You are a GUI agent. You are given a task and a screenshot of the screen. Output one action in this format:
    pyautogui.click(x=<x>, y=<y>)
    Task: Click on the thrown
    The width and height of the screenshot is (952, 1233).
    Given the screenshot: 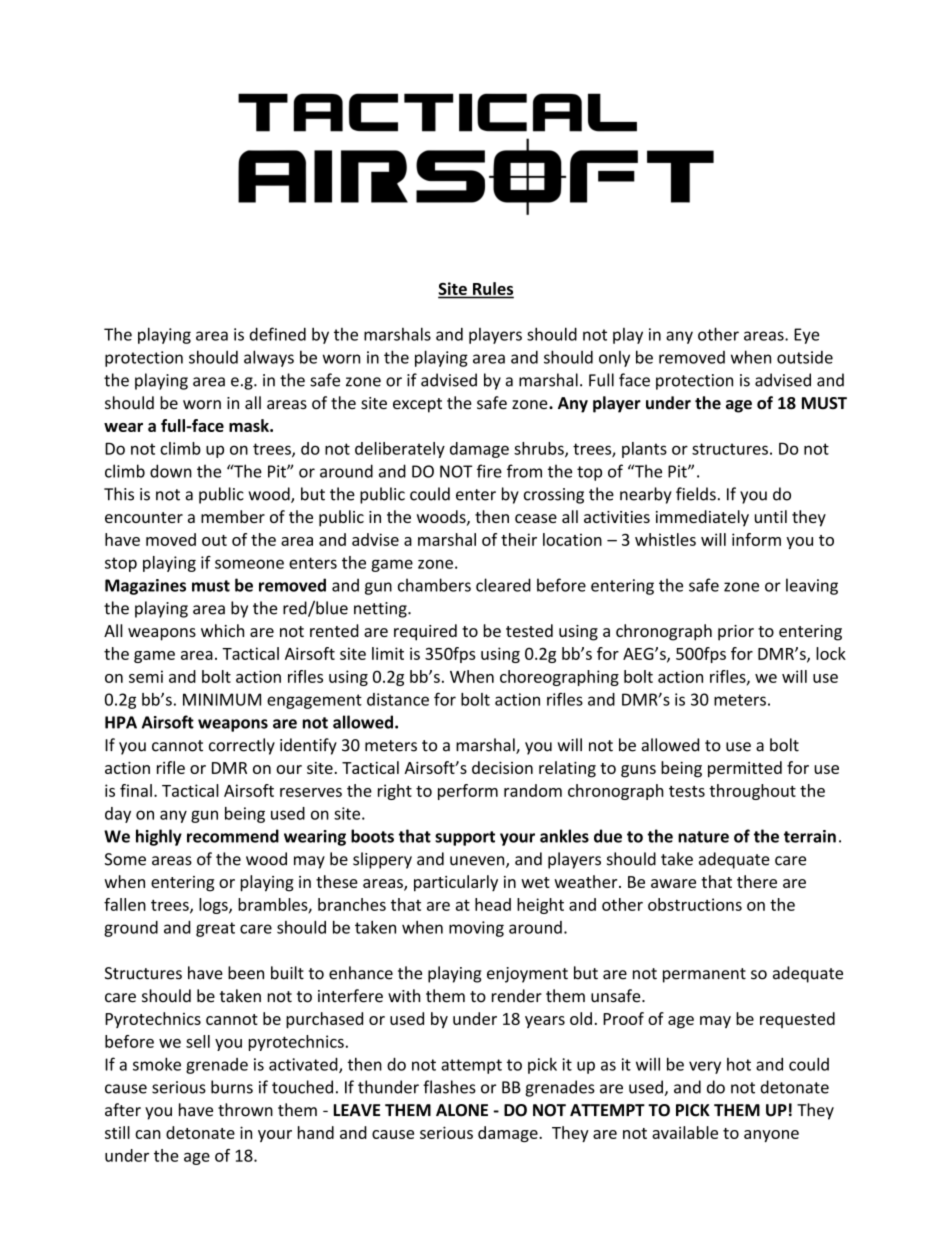 What is the action you would take?
    pyautogui.click(x=245, y=1110)
